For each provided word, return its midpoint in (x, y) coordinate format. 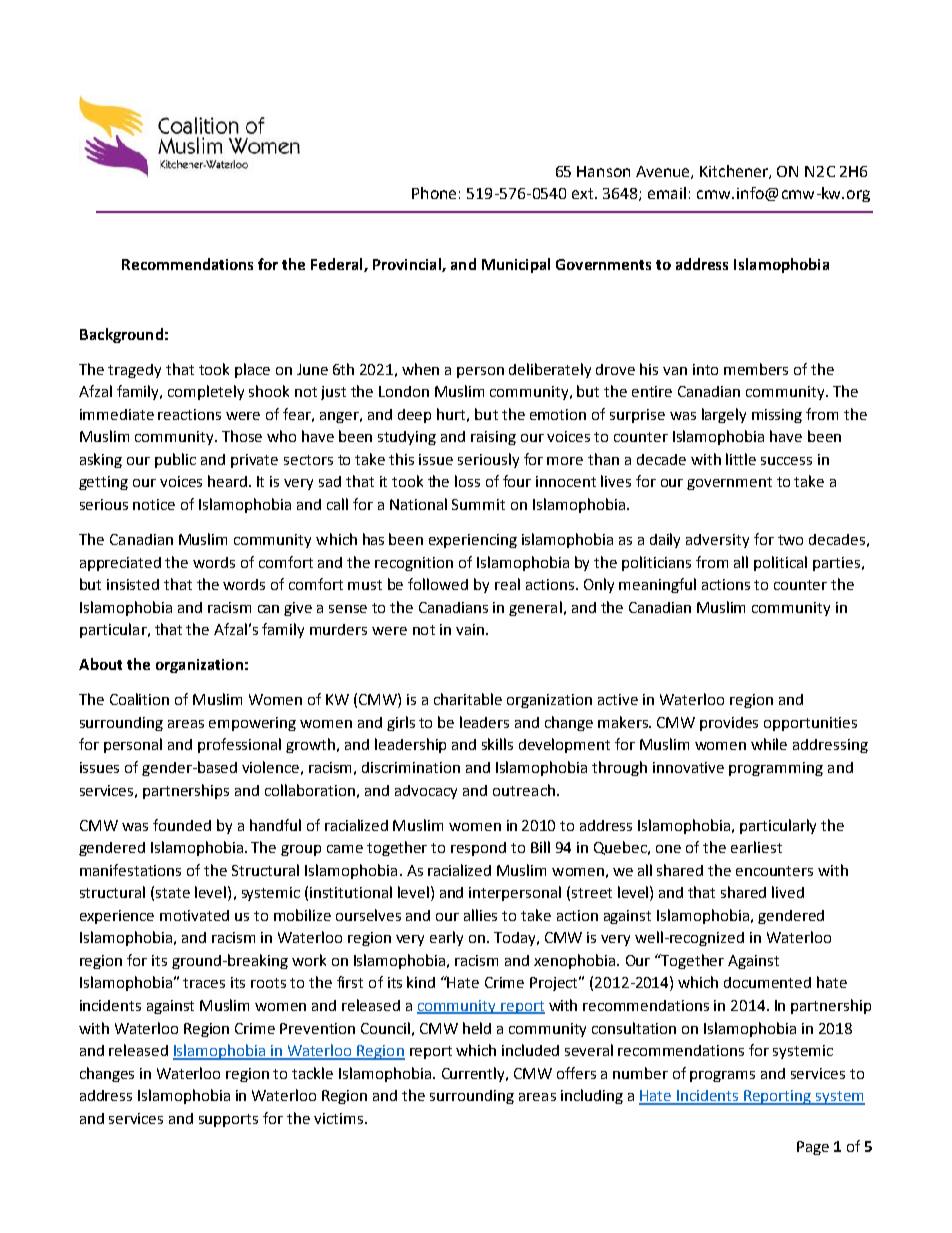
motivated (194, 915)
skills (497, 744)
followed (438, 584)
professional (239, 745)
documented (767, 982)
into (705, 369)
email (667, 193)
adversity (717, 541)
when (420, 369)
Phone (434, 193)
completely (206, 392)
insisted (133, 584)
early (446, 938)
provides (729, 724)
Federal (338, 265)
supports (228, 1120)
